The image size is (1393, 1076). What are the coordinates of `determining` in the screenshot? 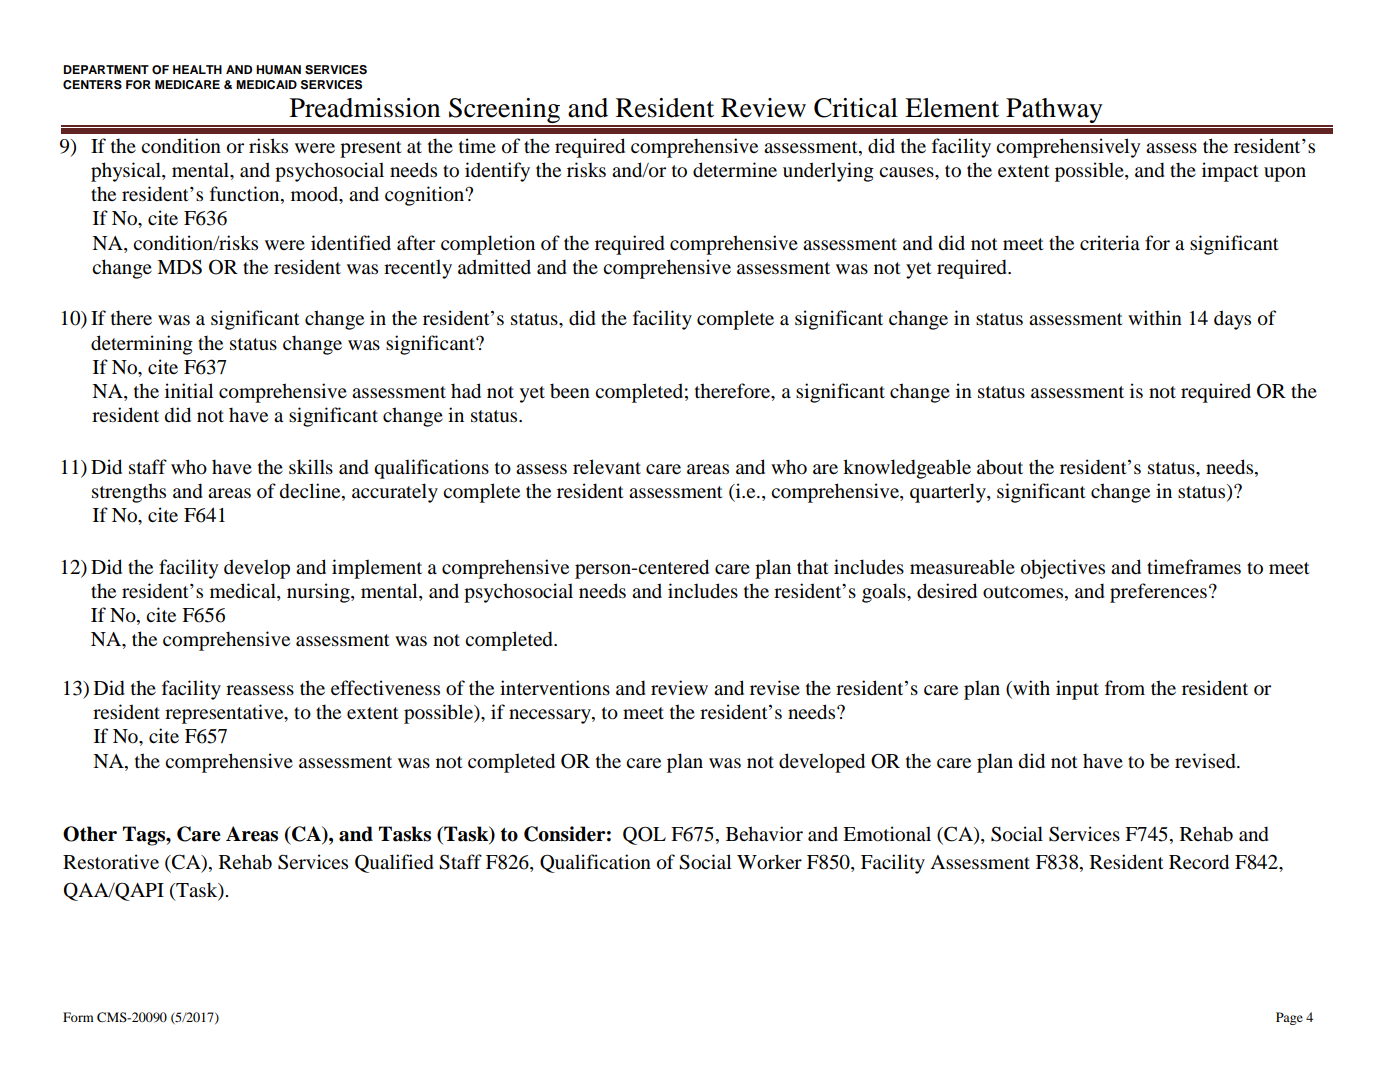 It's located at (142, 345).
